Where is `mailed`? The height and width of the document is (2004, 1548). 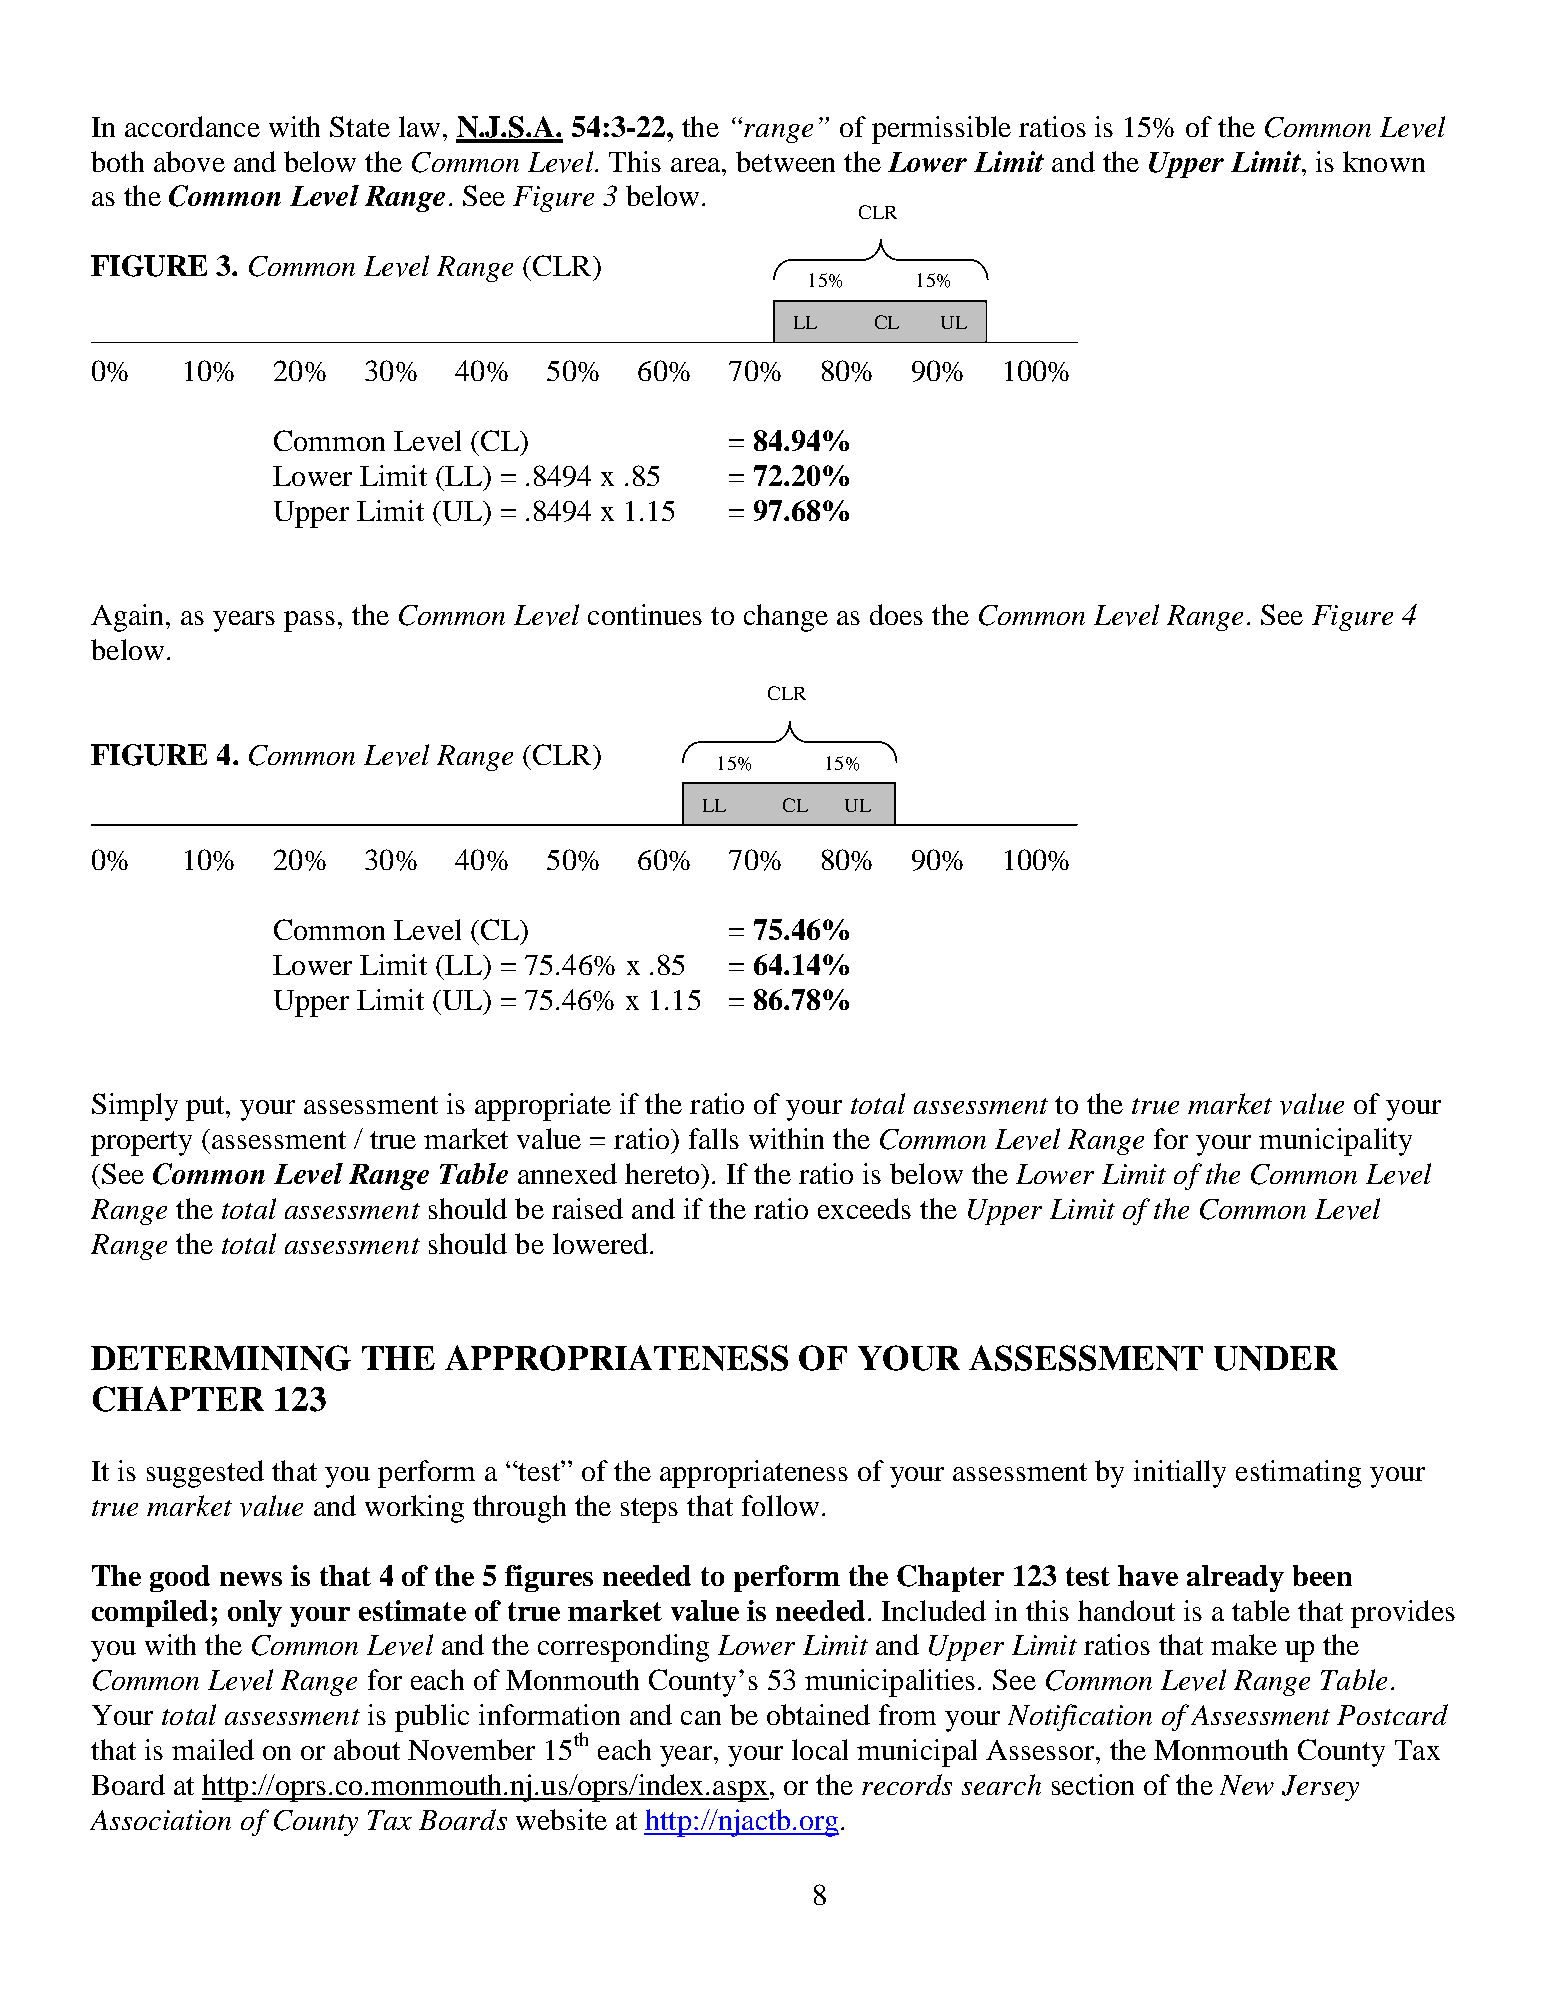 mailed is located at coordinates (213, 1749).
